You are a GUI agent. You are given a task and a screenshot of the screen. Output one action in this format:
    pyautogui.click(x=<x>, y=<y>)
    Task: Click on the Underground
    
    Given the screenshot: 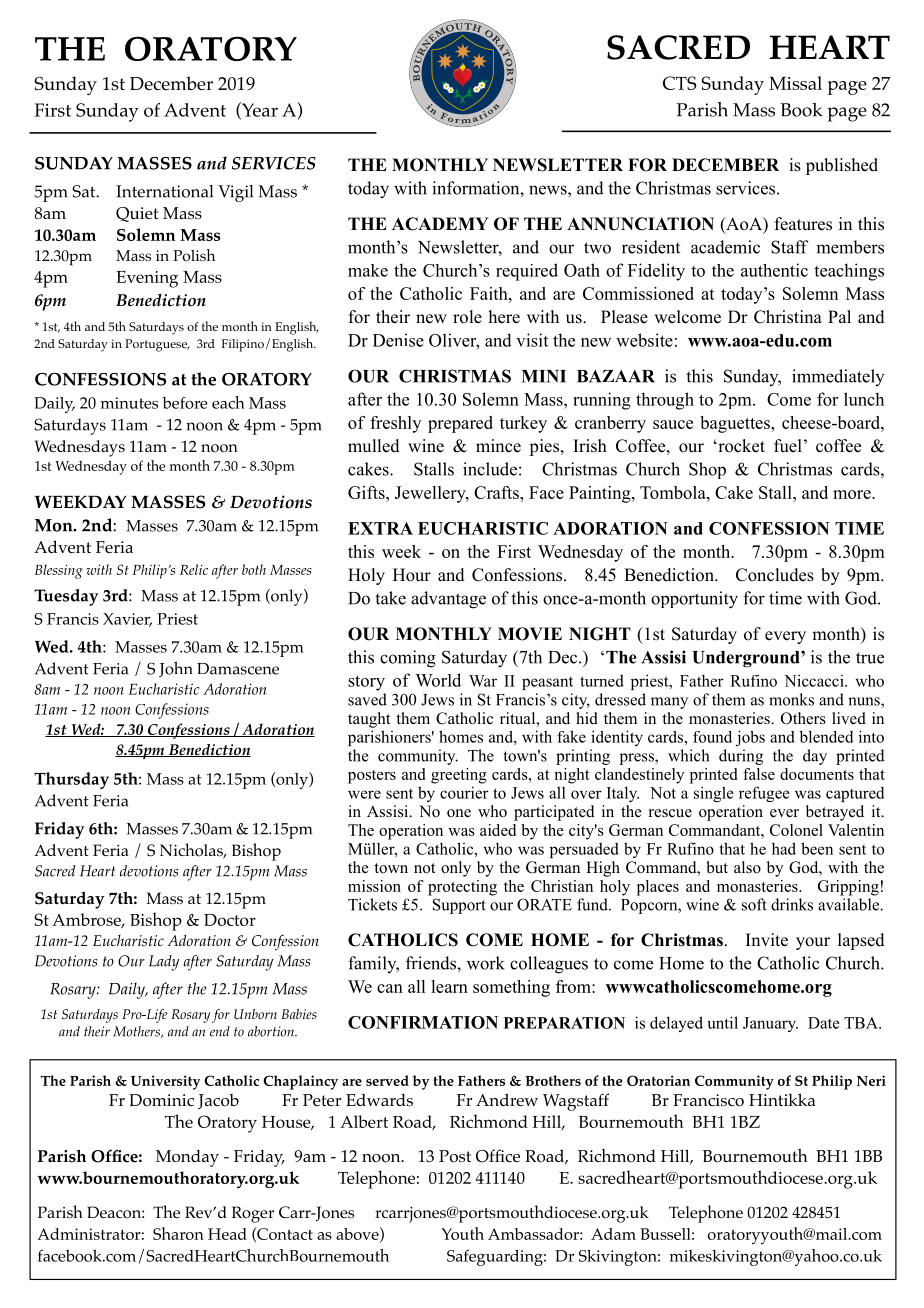 What is the action you would take?
    pyautogui.click(x=747, y=659)
